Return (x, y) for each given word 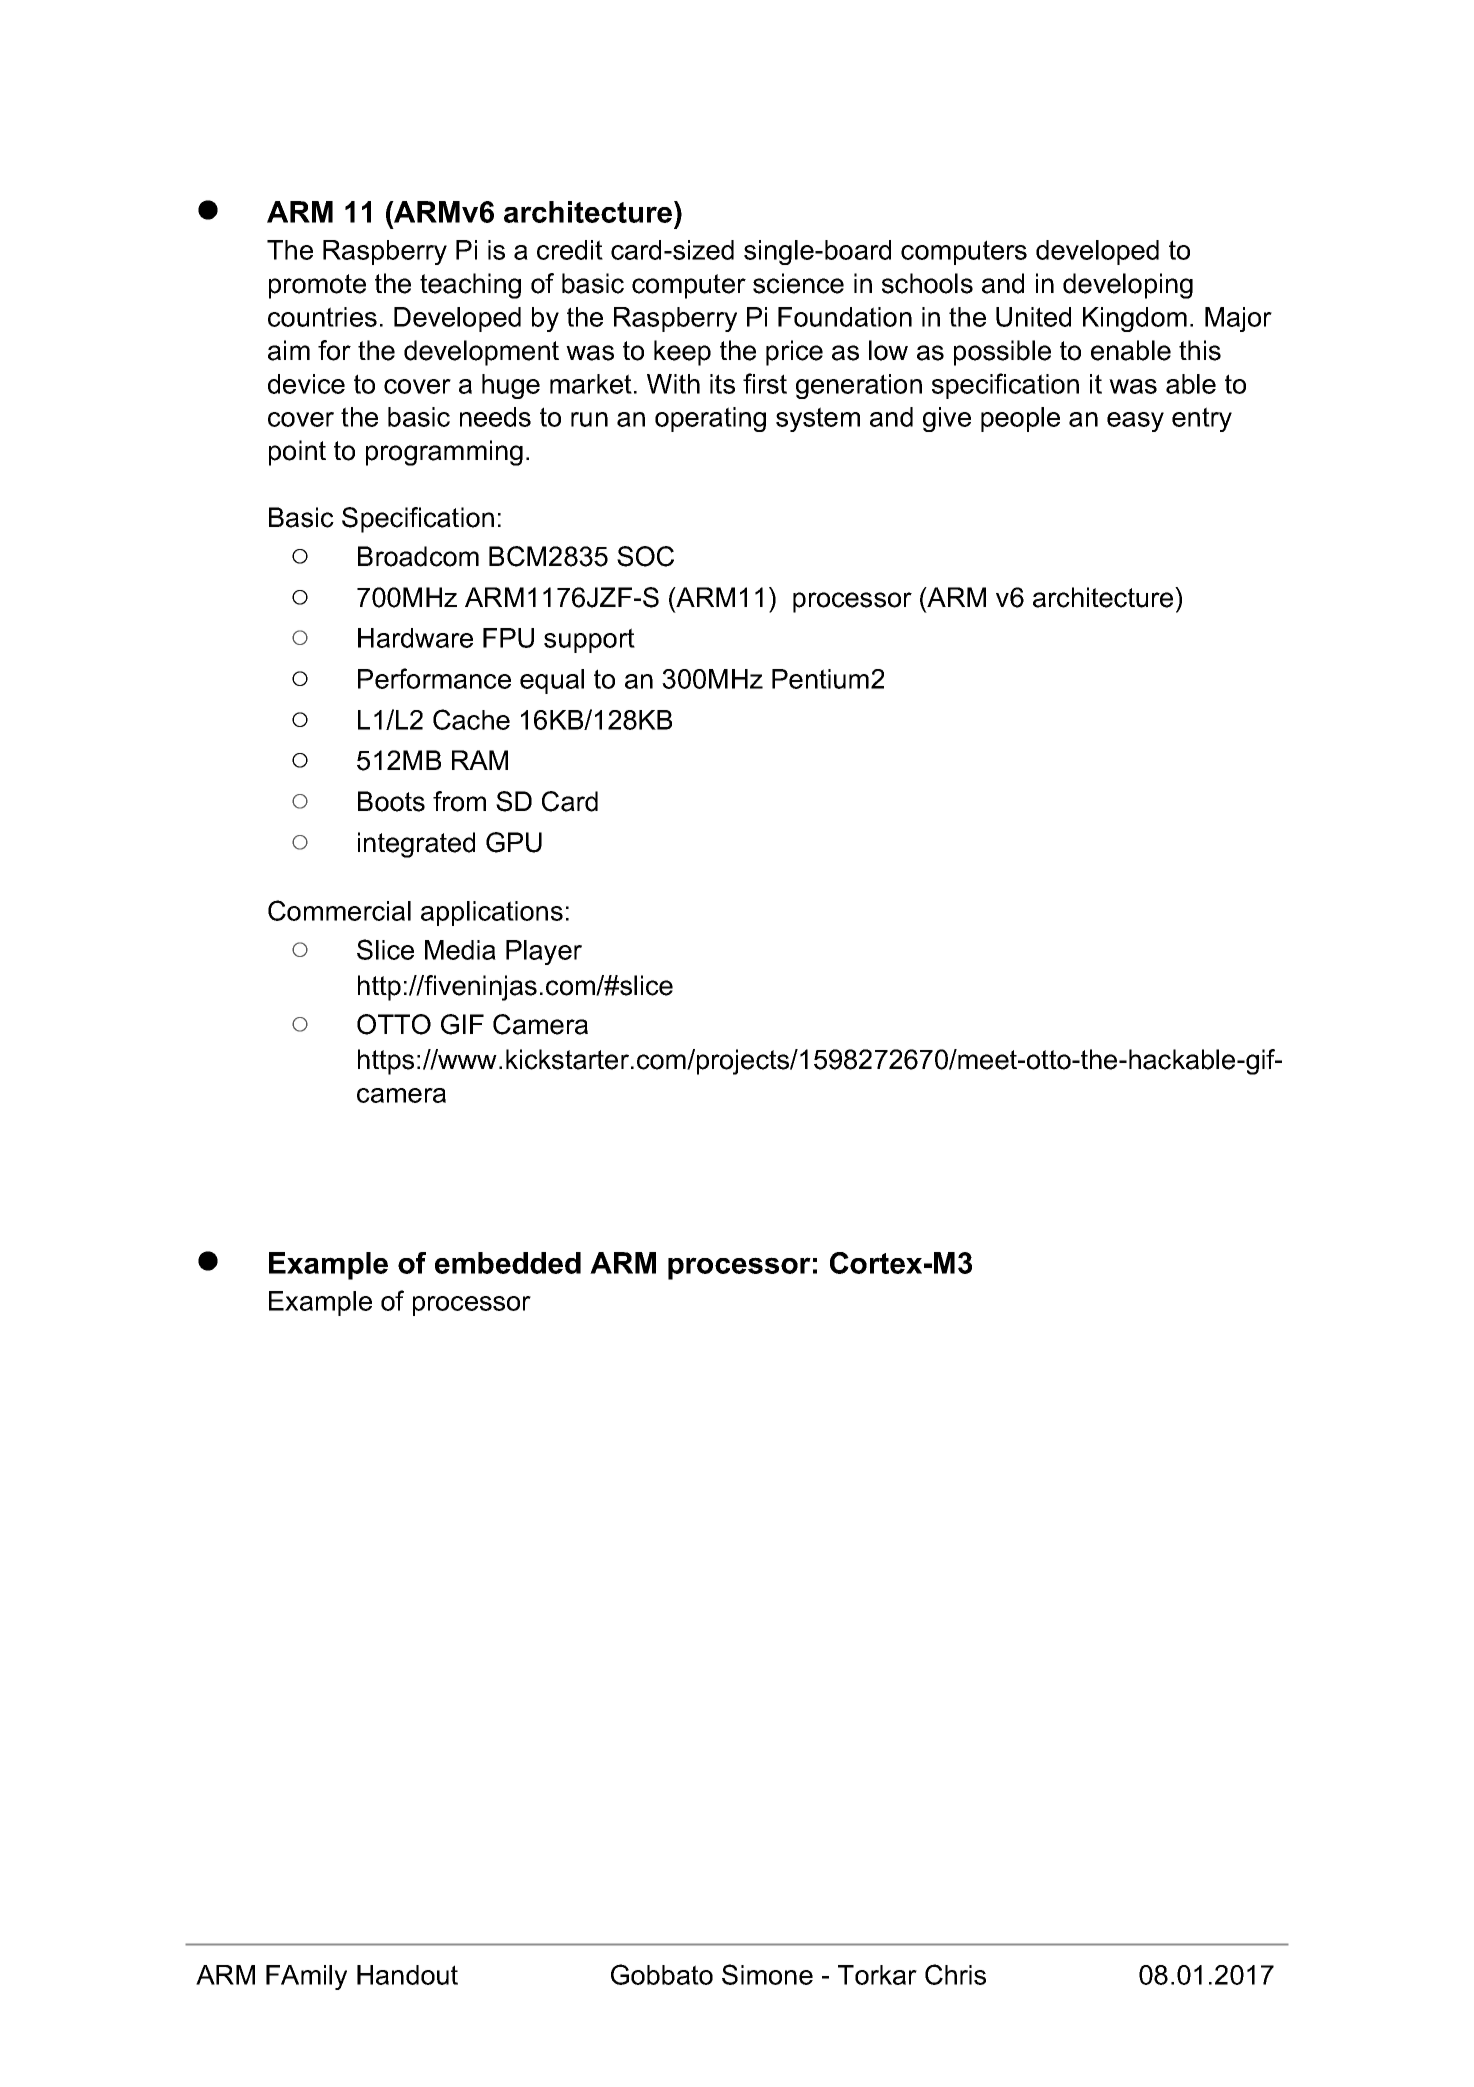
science (798, 283)
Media (460, 950)
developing (1128, 286)
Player (544, 952)
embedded (508, 1263)
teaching (470, 286)
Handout (407, 1975)
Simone (767, 1974)
